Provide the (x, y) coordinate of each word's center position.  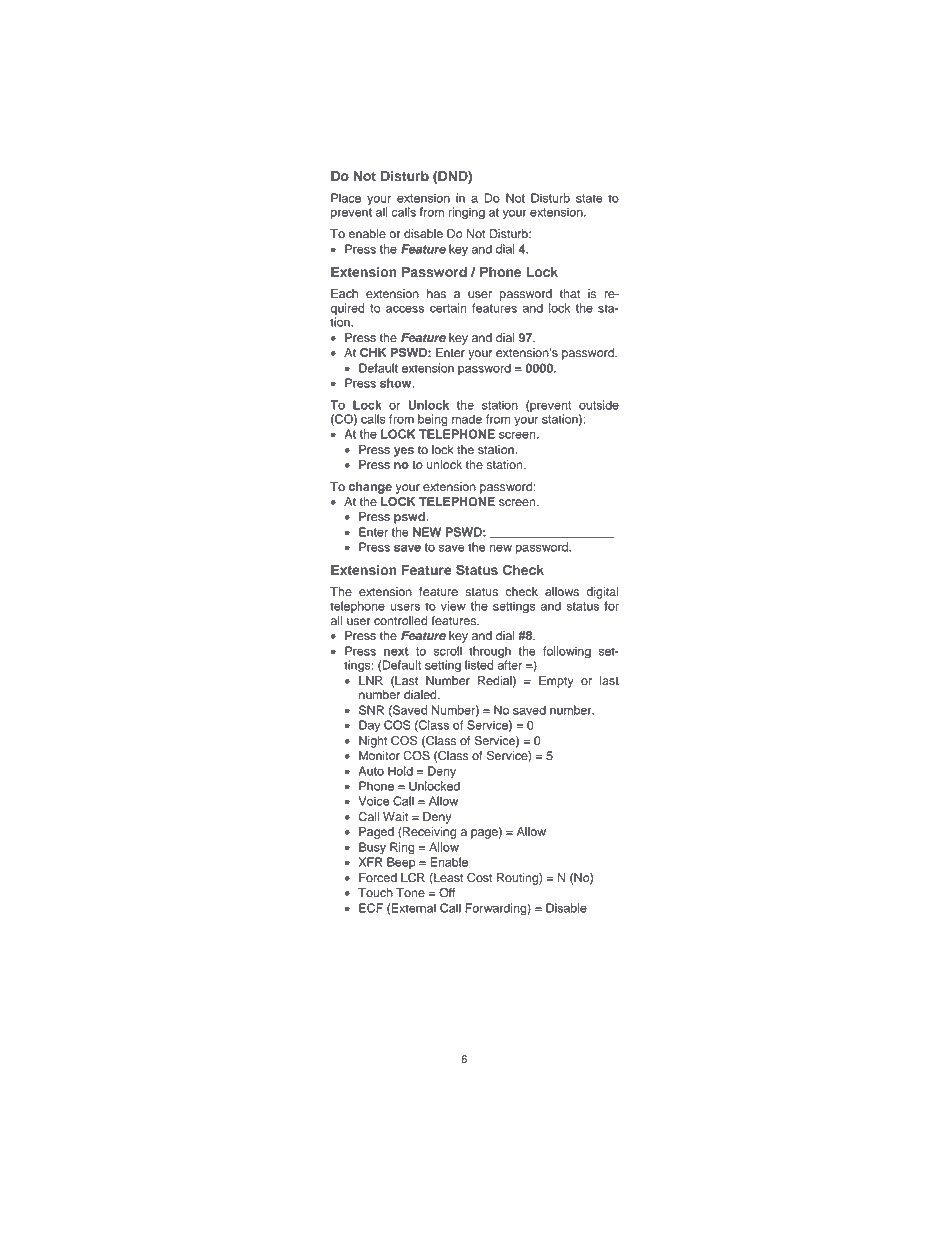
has (436, 294)
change (370, 488)
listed (479, 665)
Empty (556, 682)
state (589, 198)
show (397, 383)
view (453, 606)
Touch (375, 893)
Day (370, 726)
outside (599, 405)
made (467, 419)
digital (602, 593)
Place (346, 198)
